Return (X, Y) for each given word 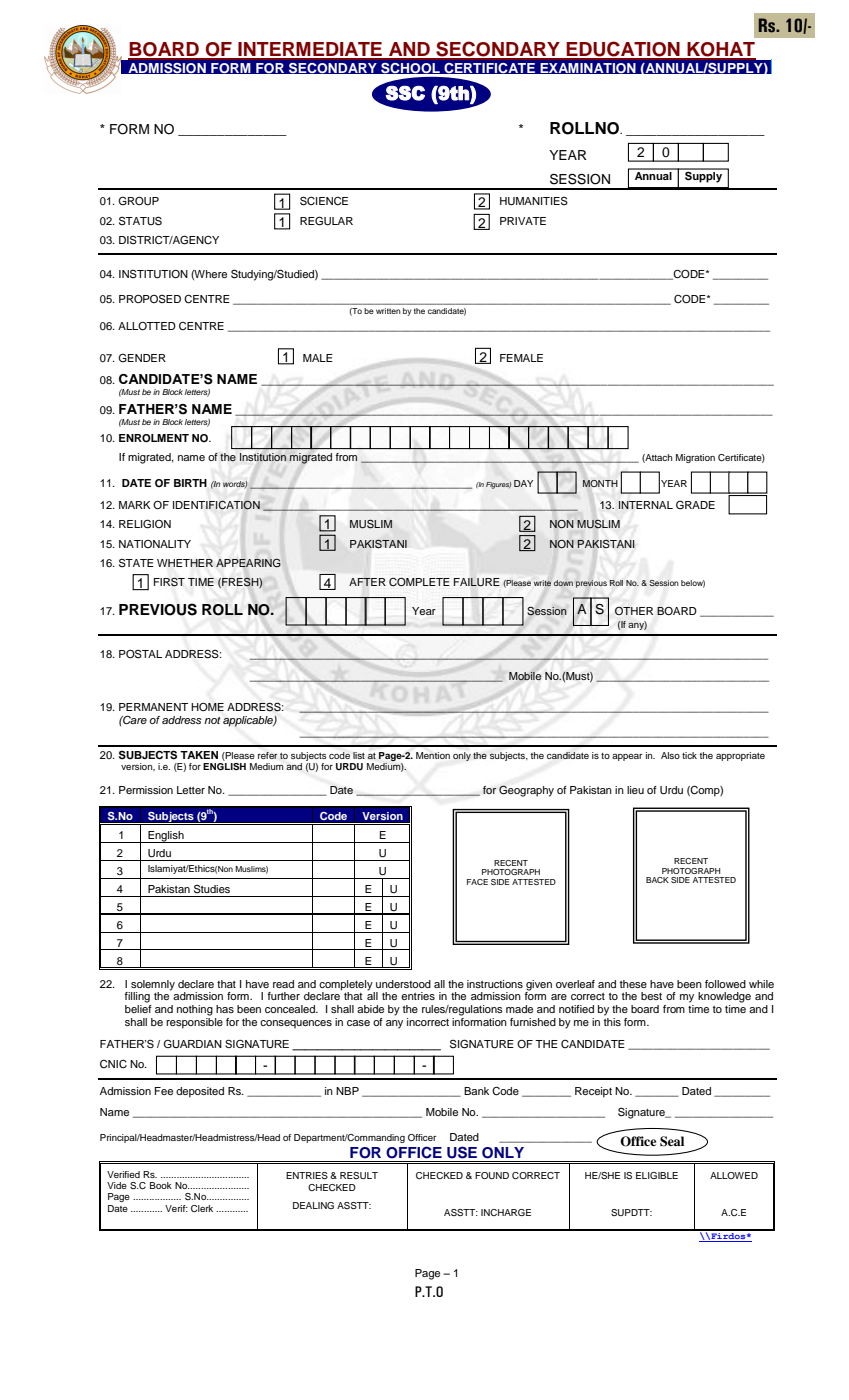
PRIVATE (523, 221)
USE (462, 1152)
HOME (207, 707)
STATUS (140, 221)
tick (689, 755)
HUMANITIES (534, 201)
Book (161, 1185)
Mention (433, 755)
